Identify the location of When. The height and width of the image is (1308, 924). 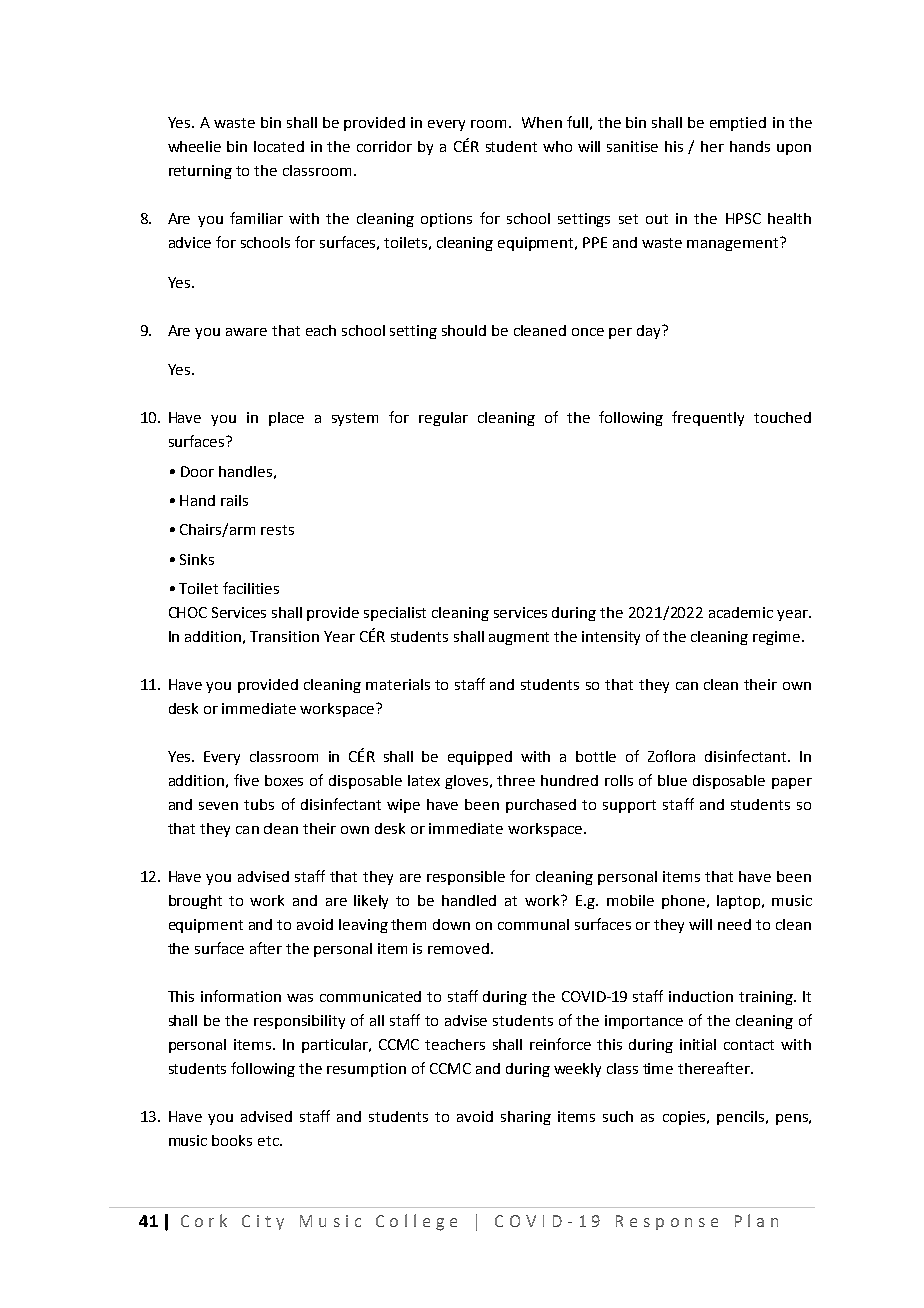
(542, 122).
